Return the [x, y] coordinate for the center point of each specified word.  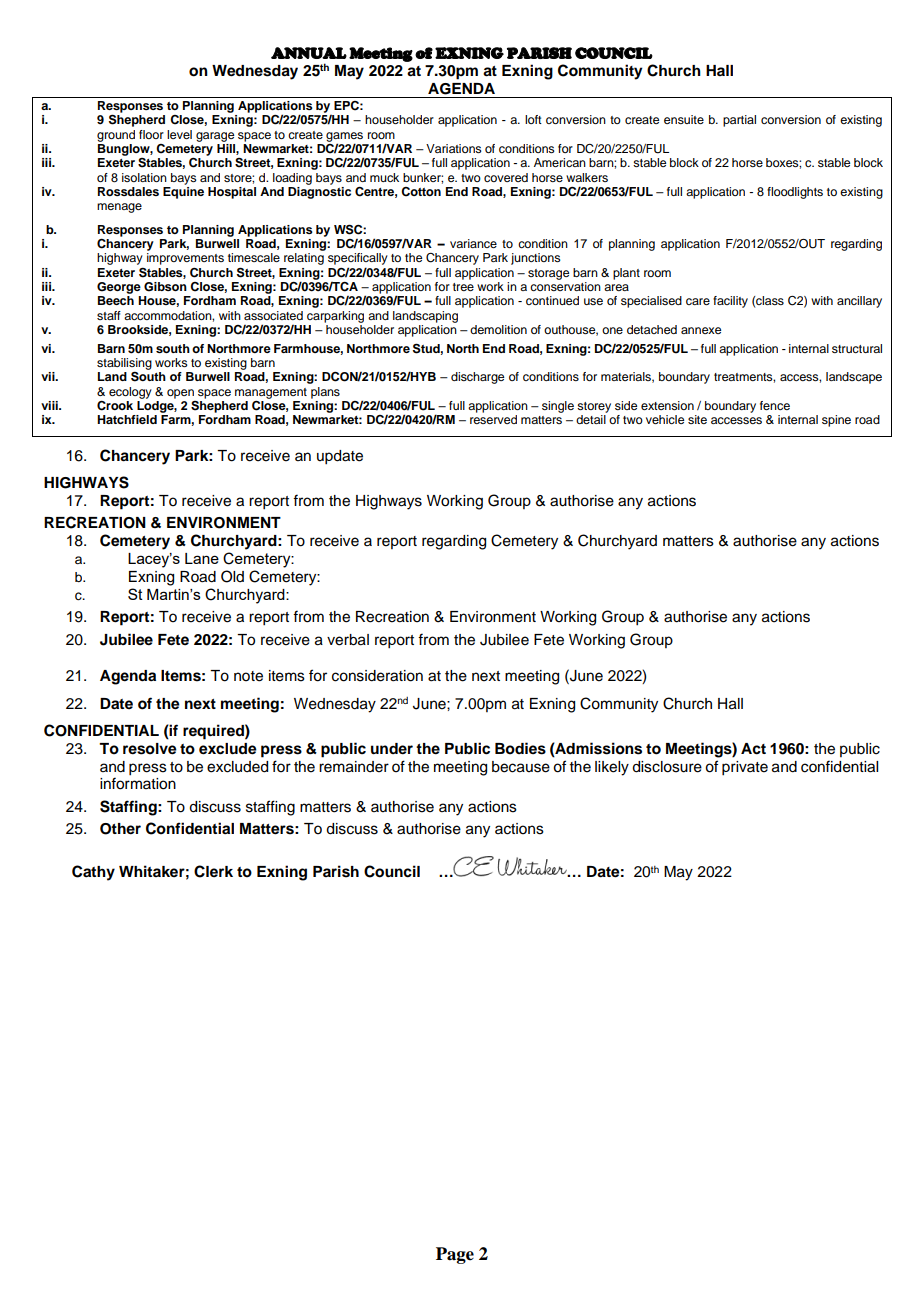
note [248, 676]
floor [151, 134]
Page [455, 1255]
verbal [348, 640]
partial [739, 121]
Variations [454, 148]
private [745, 768]
